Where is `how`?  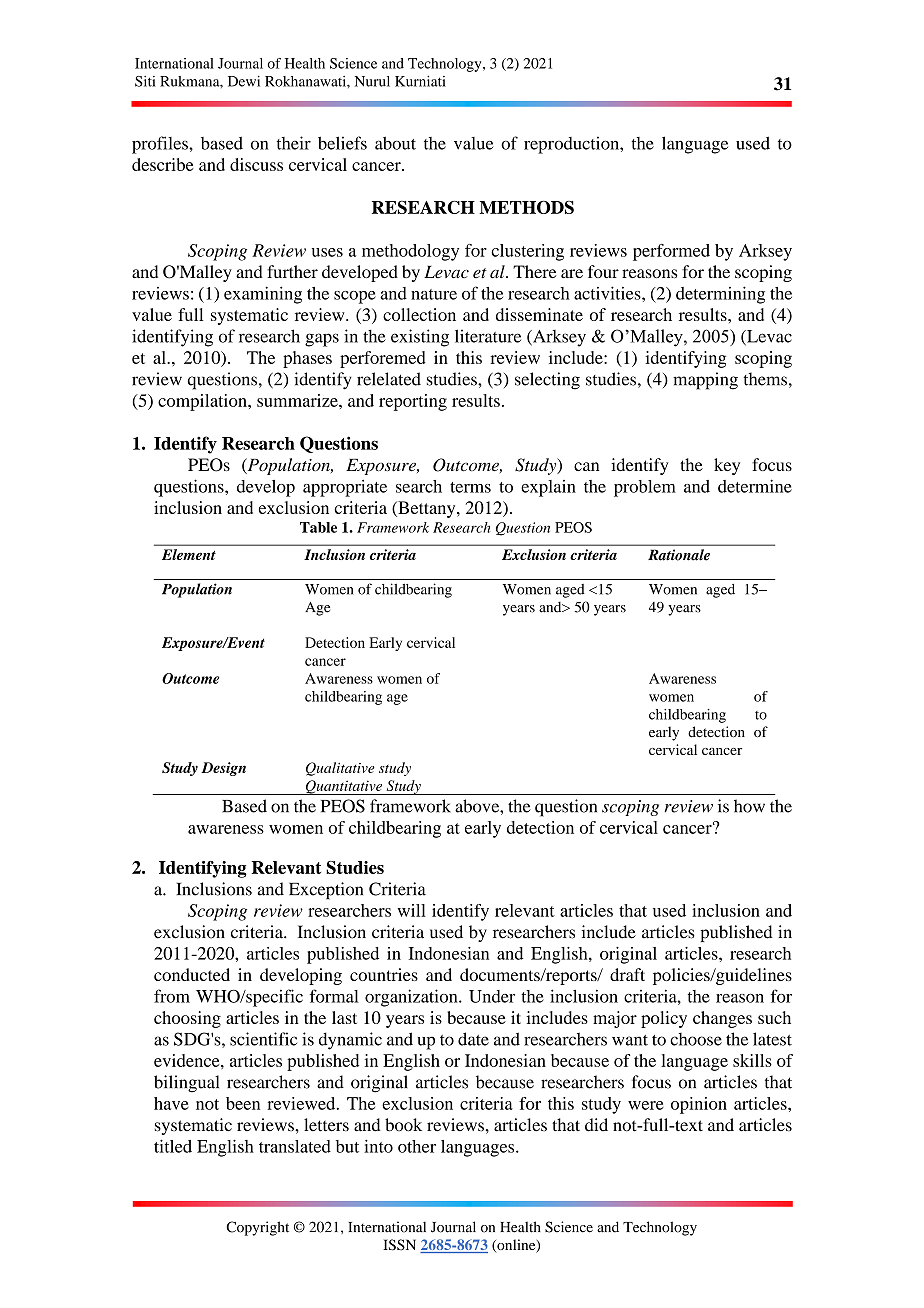
how is located at coordinates (749, 806).
